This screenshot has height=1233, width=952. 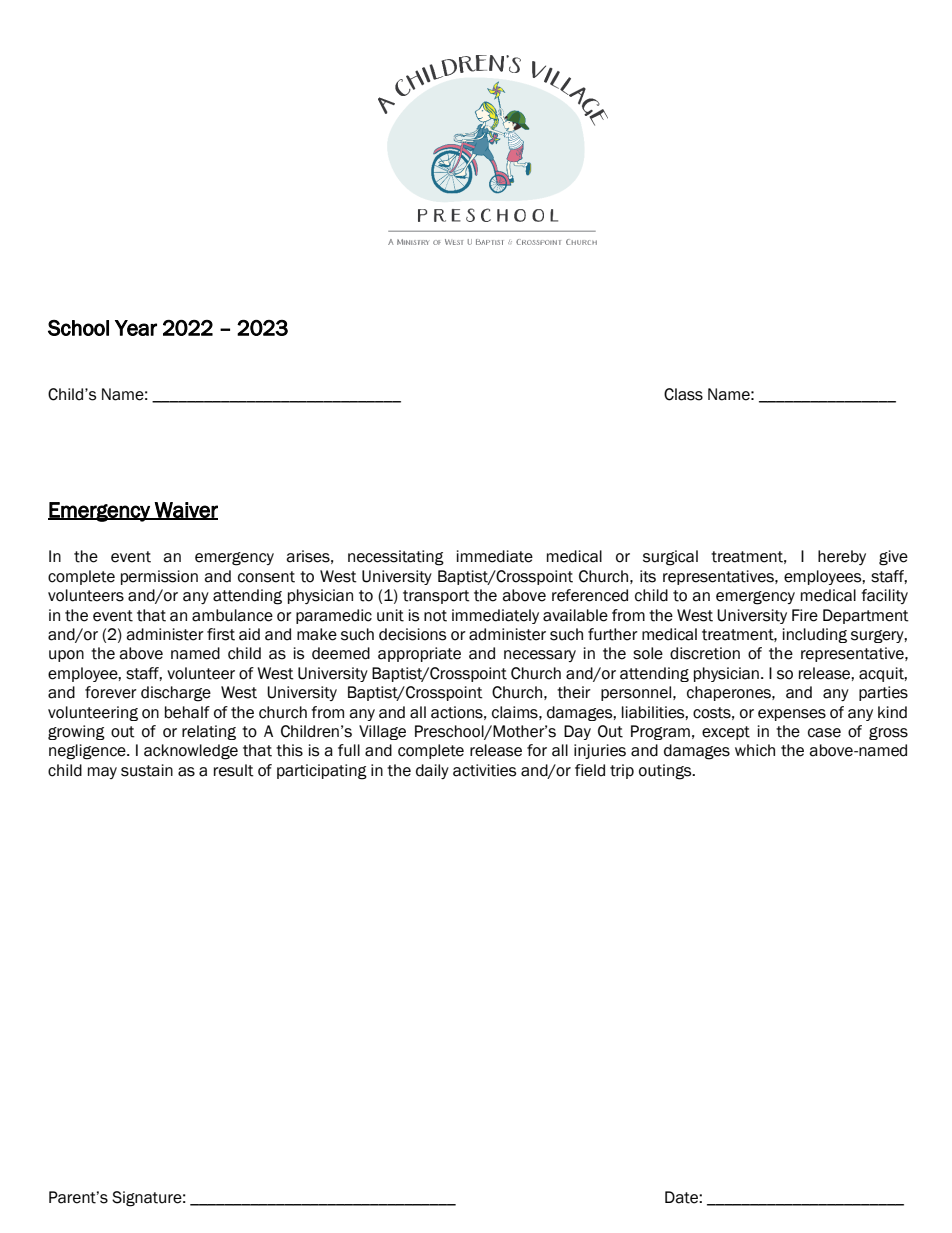 I want to click on necessary, so click(x=540, y=656).
